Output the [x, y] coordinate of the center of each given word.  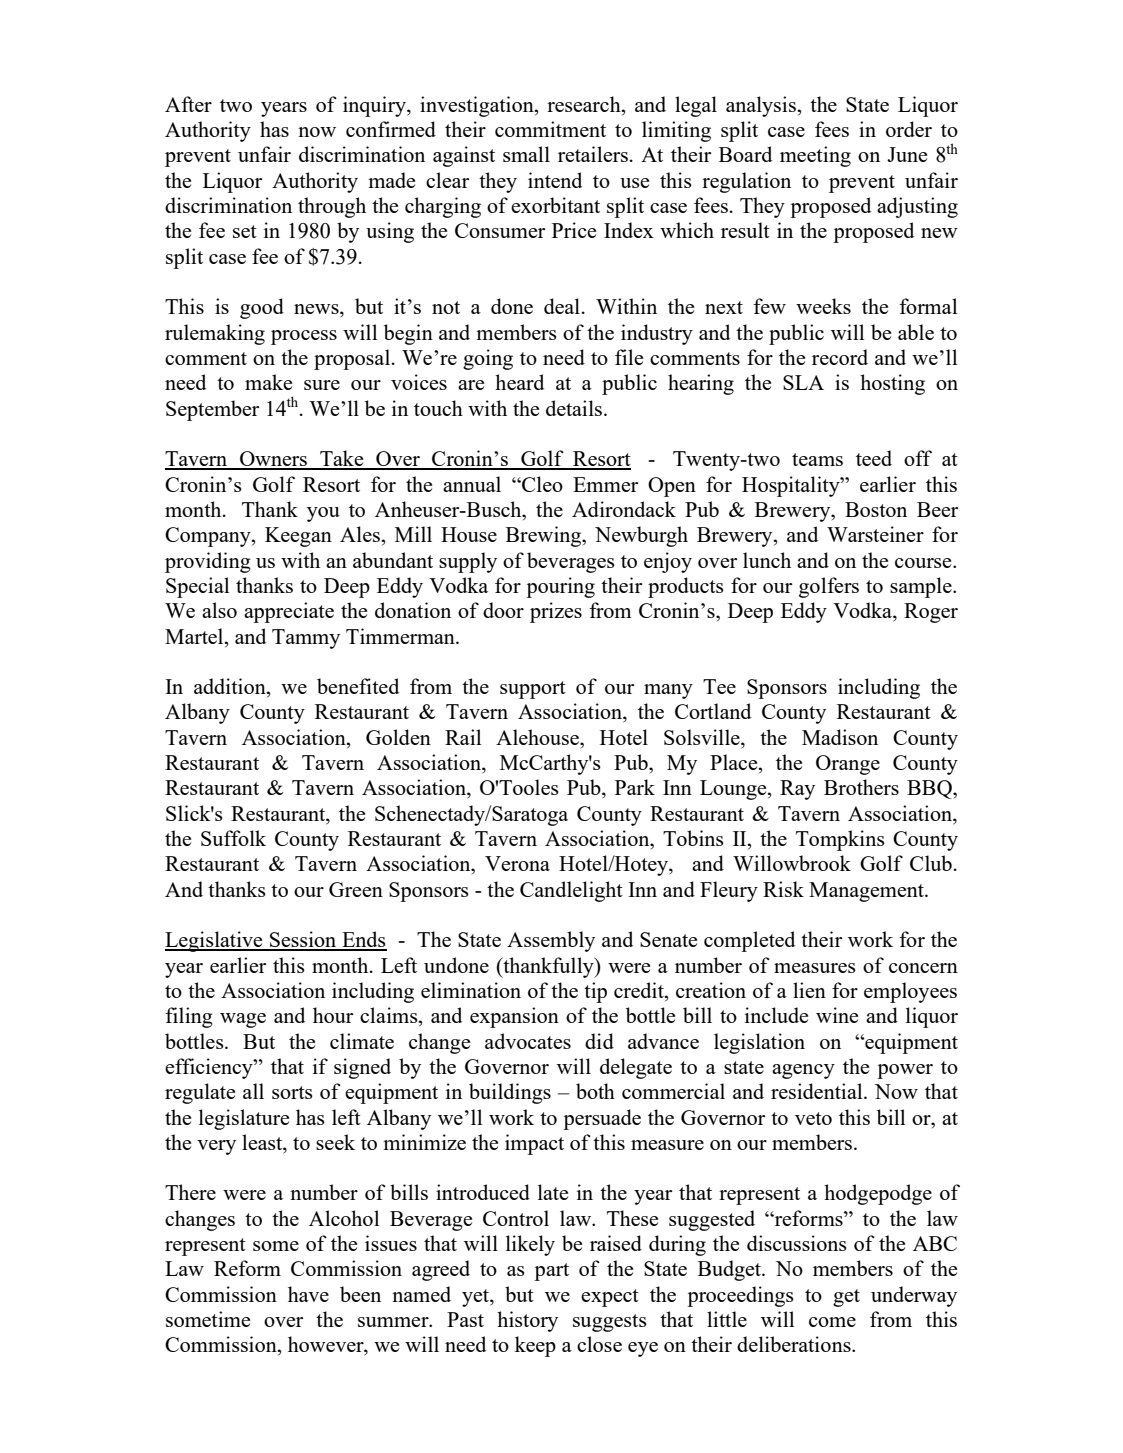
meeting [815, 156]
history [527, 1321]
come [832, 1322]
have [308, 1294]
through [332, 207]
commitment [550, 129]
